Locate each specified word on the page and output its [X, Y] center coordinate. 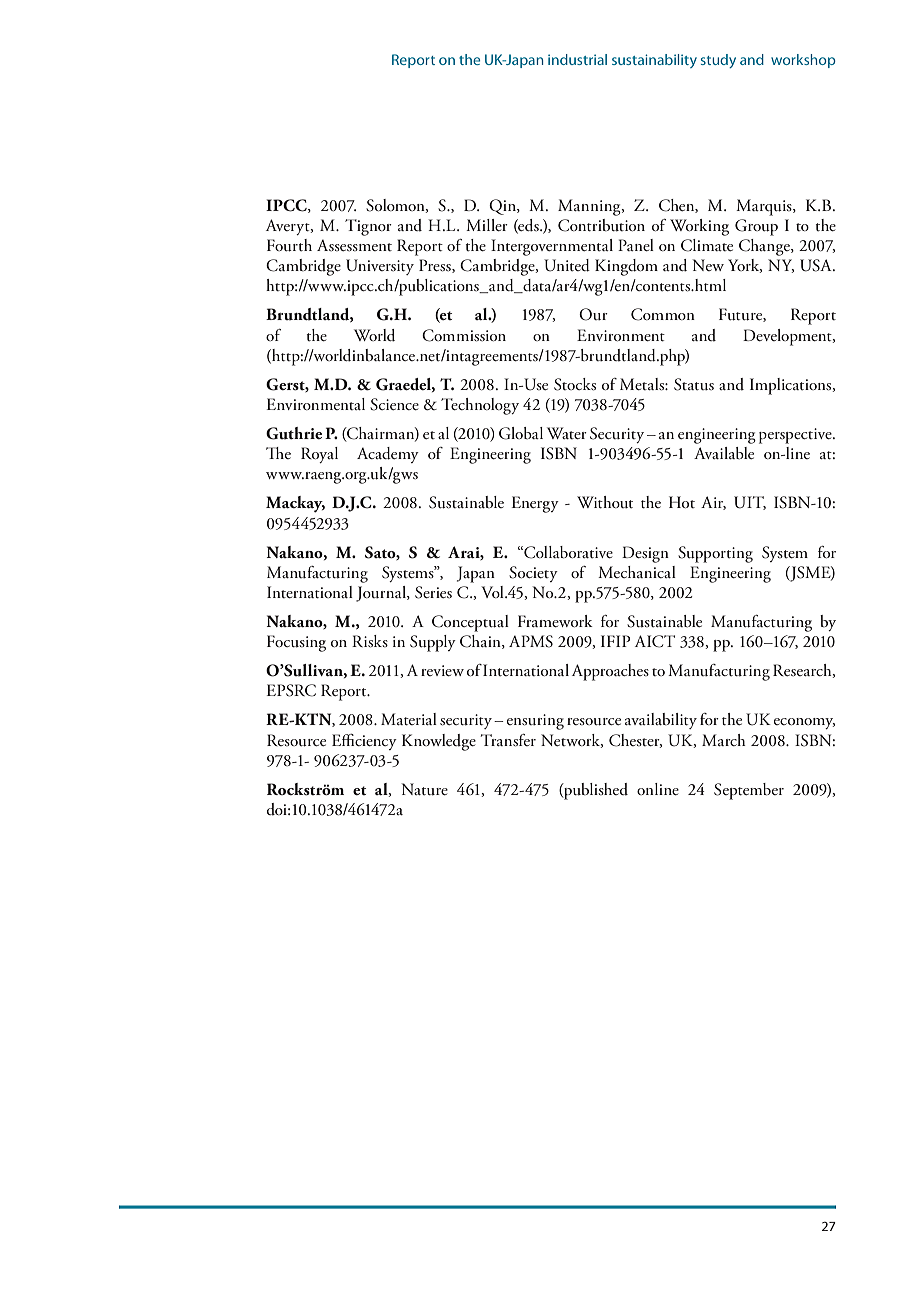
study [718, 61]
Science [394, 404]
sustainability [654, 61]
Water [567, 433]
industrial [577, 59]
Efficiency [364, 742]
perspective [796, 436]
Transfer [508, 740]
